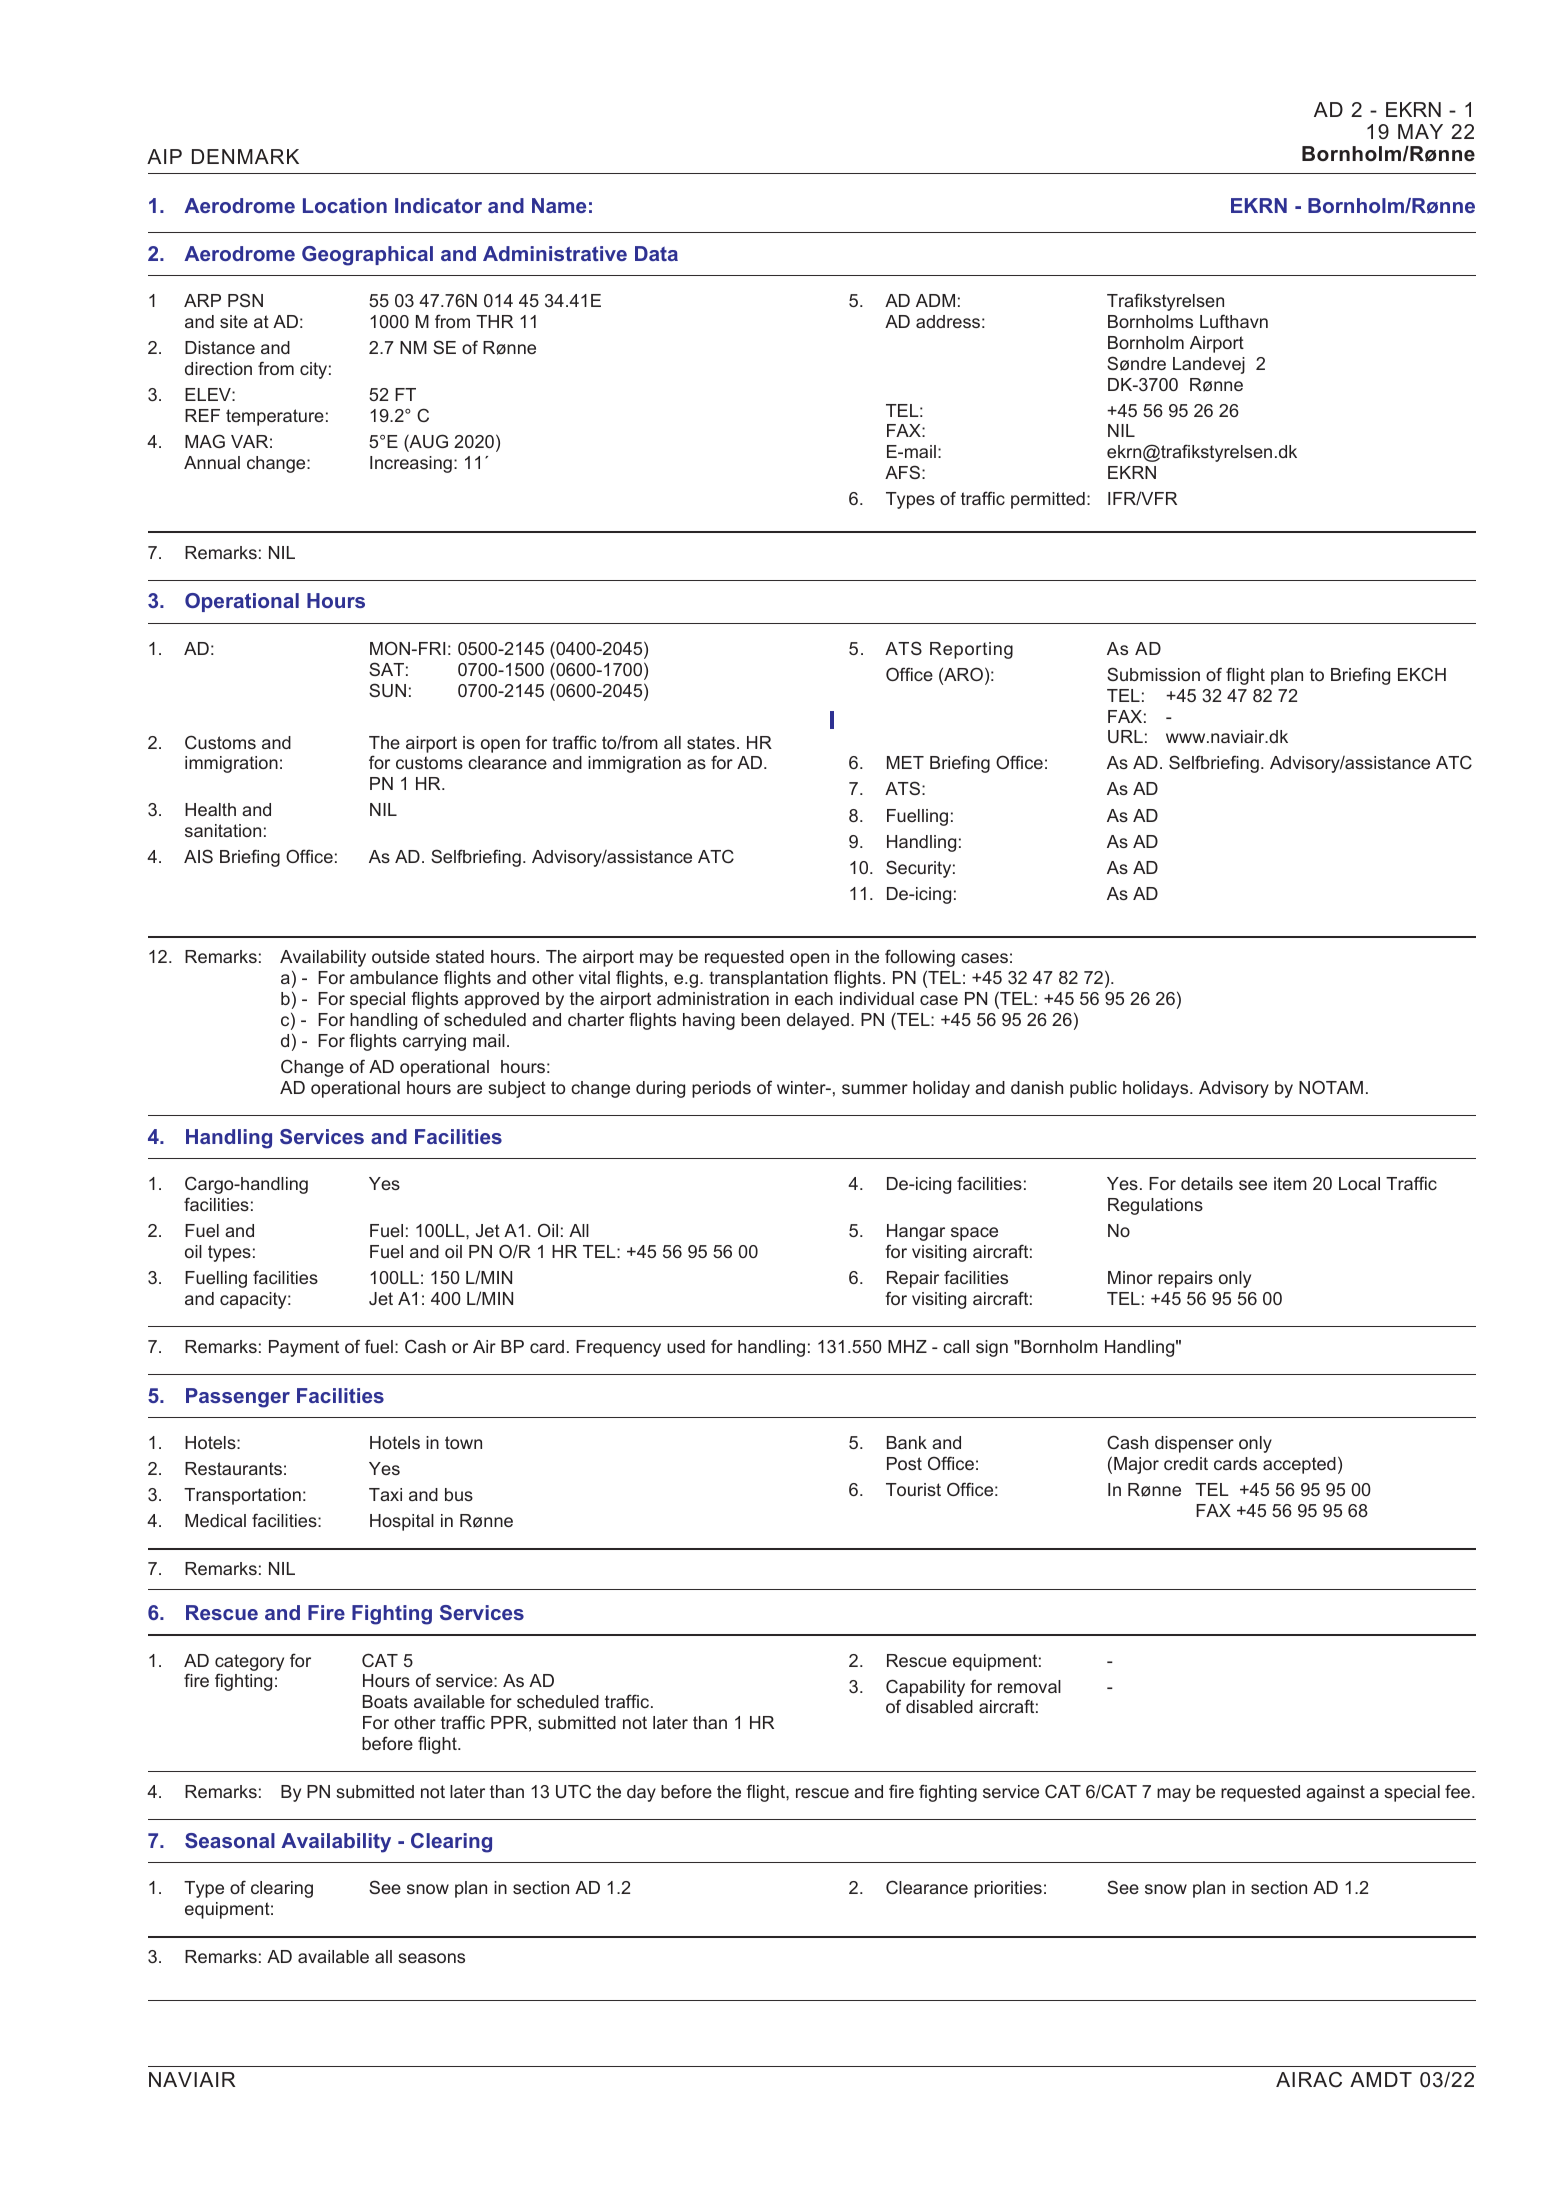 This image has width=1549, height=2192. I want to click on Seasonal, so click(230, 1840).
